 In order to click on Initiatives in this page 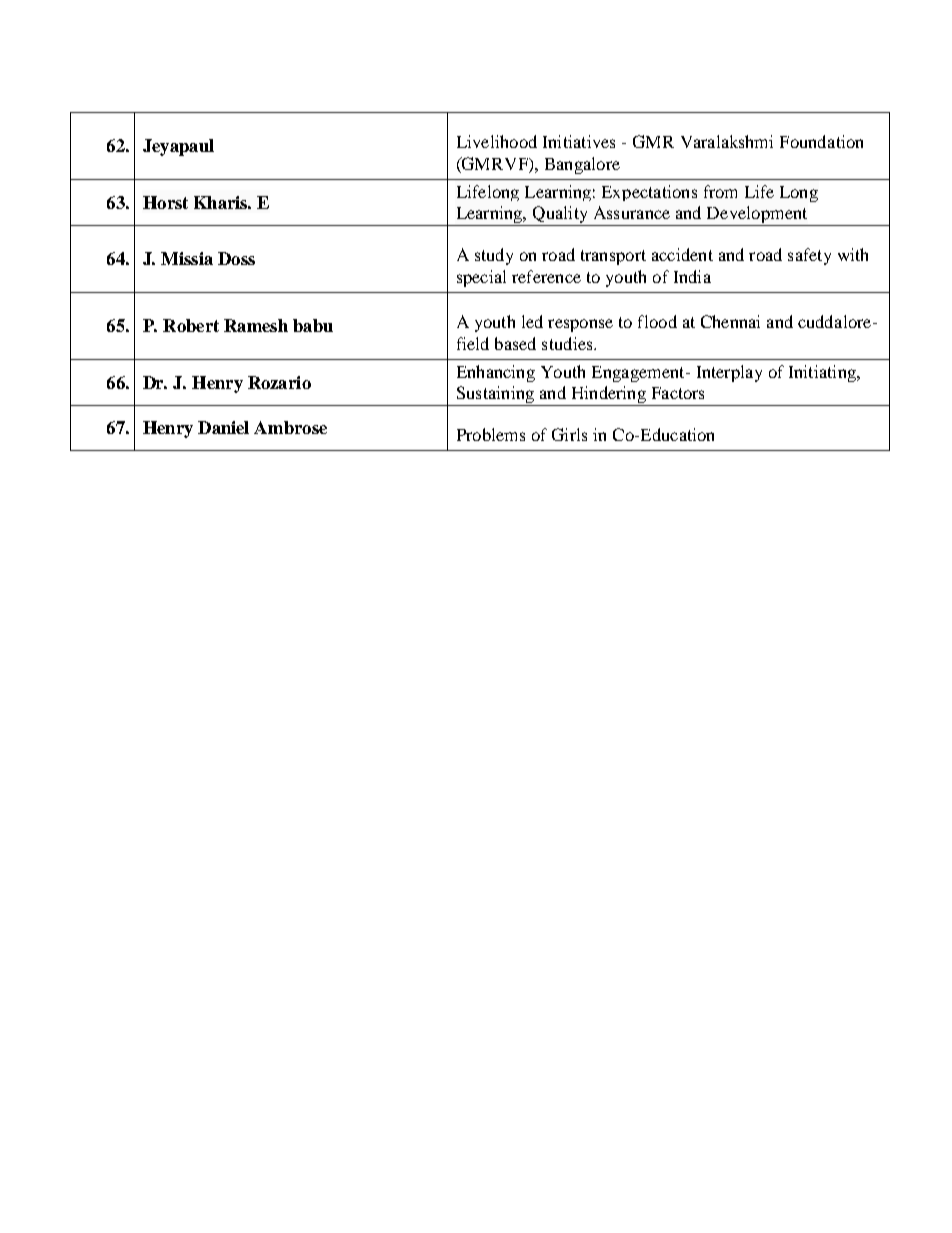, I will do `click(579, 141)`.
